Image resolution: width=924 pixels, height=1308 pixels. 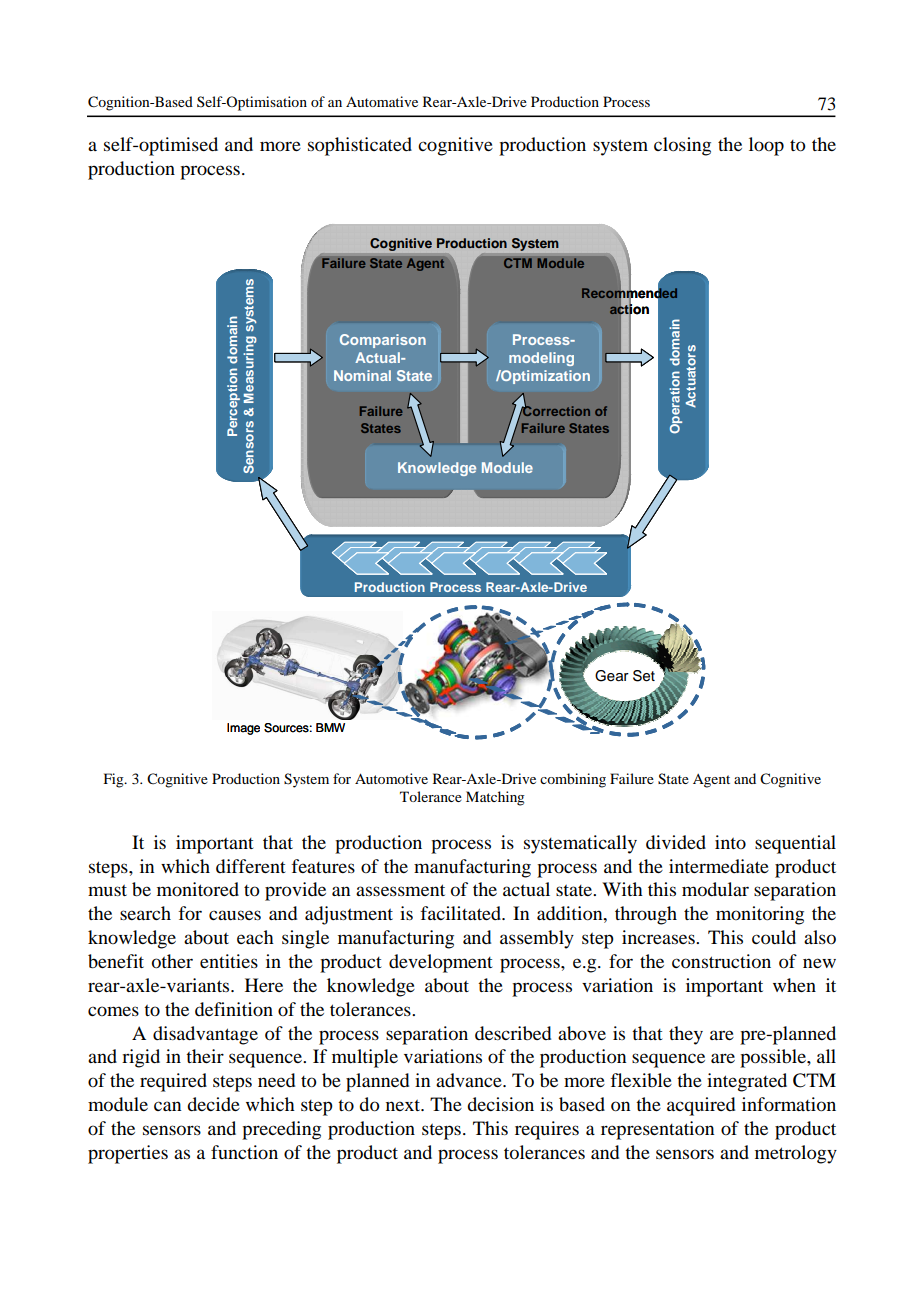 I want to click on different, so click(x=251, y=866).
